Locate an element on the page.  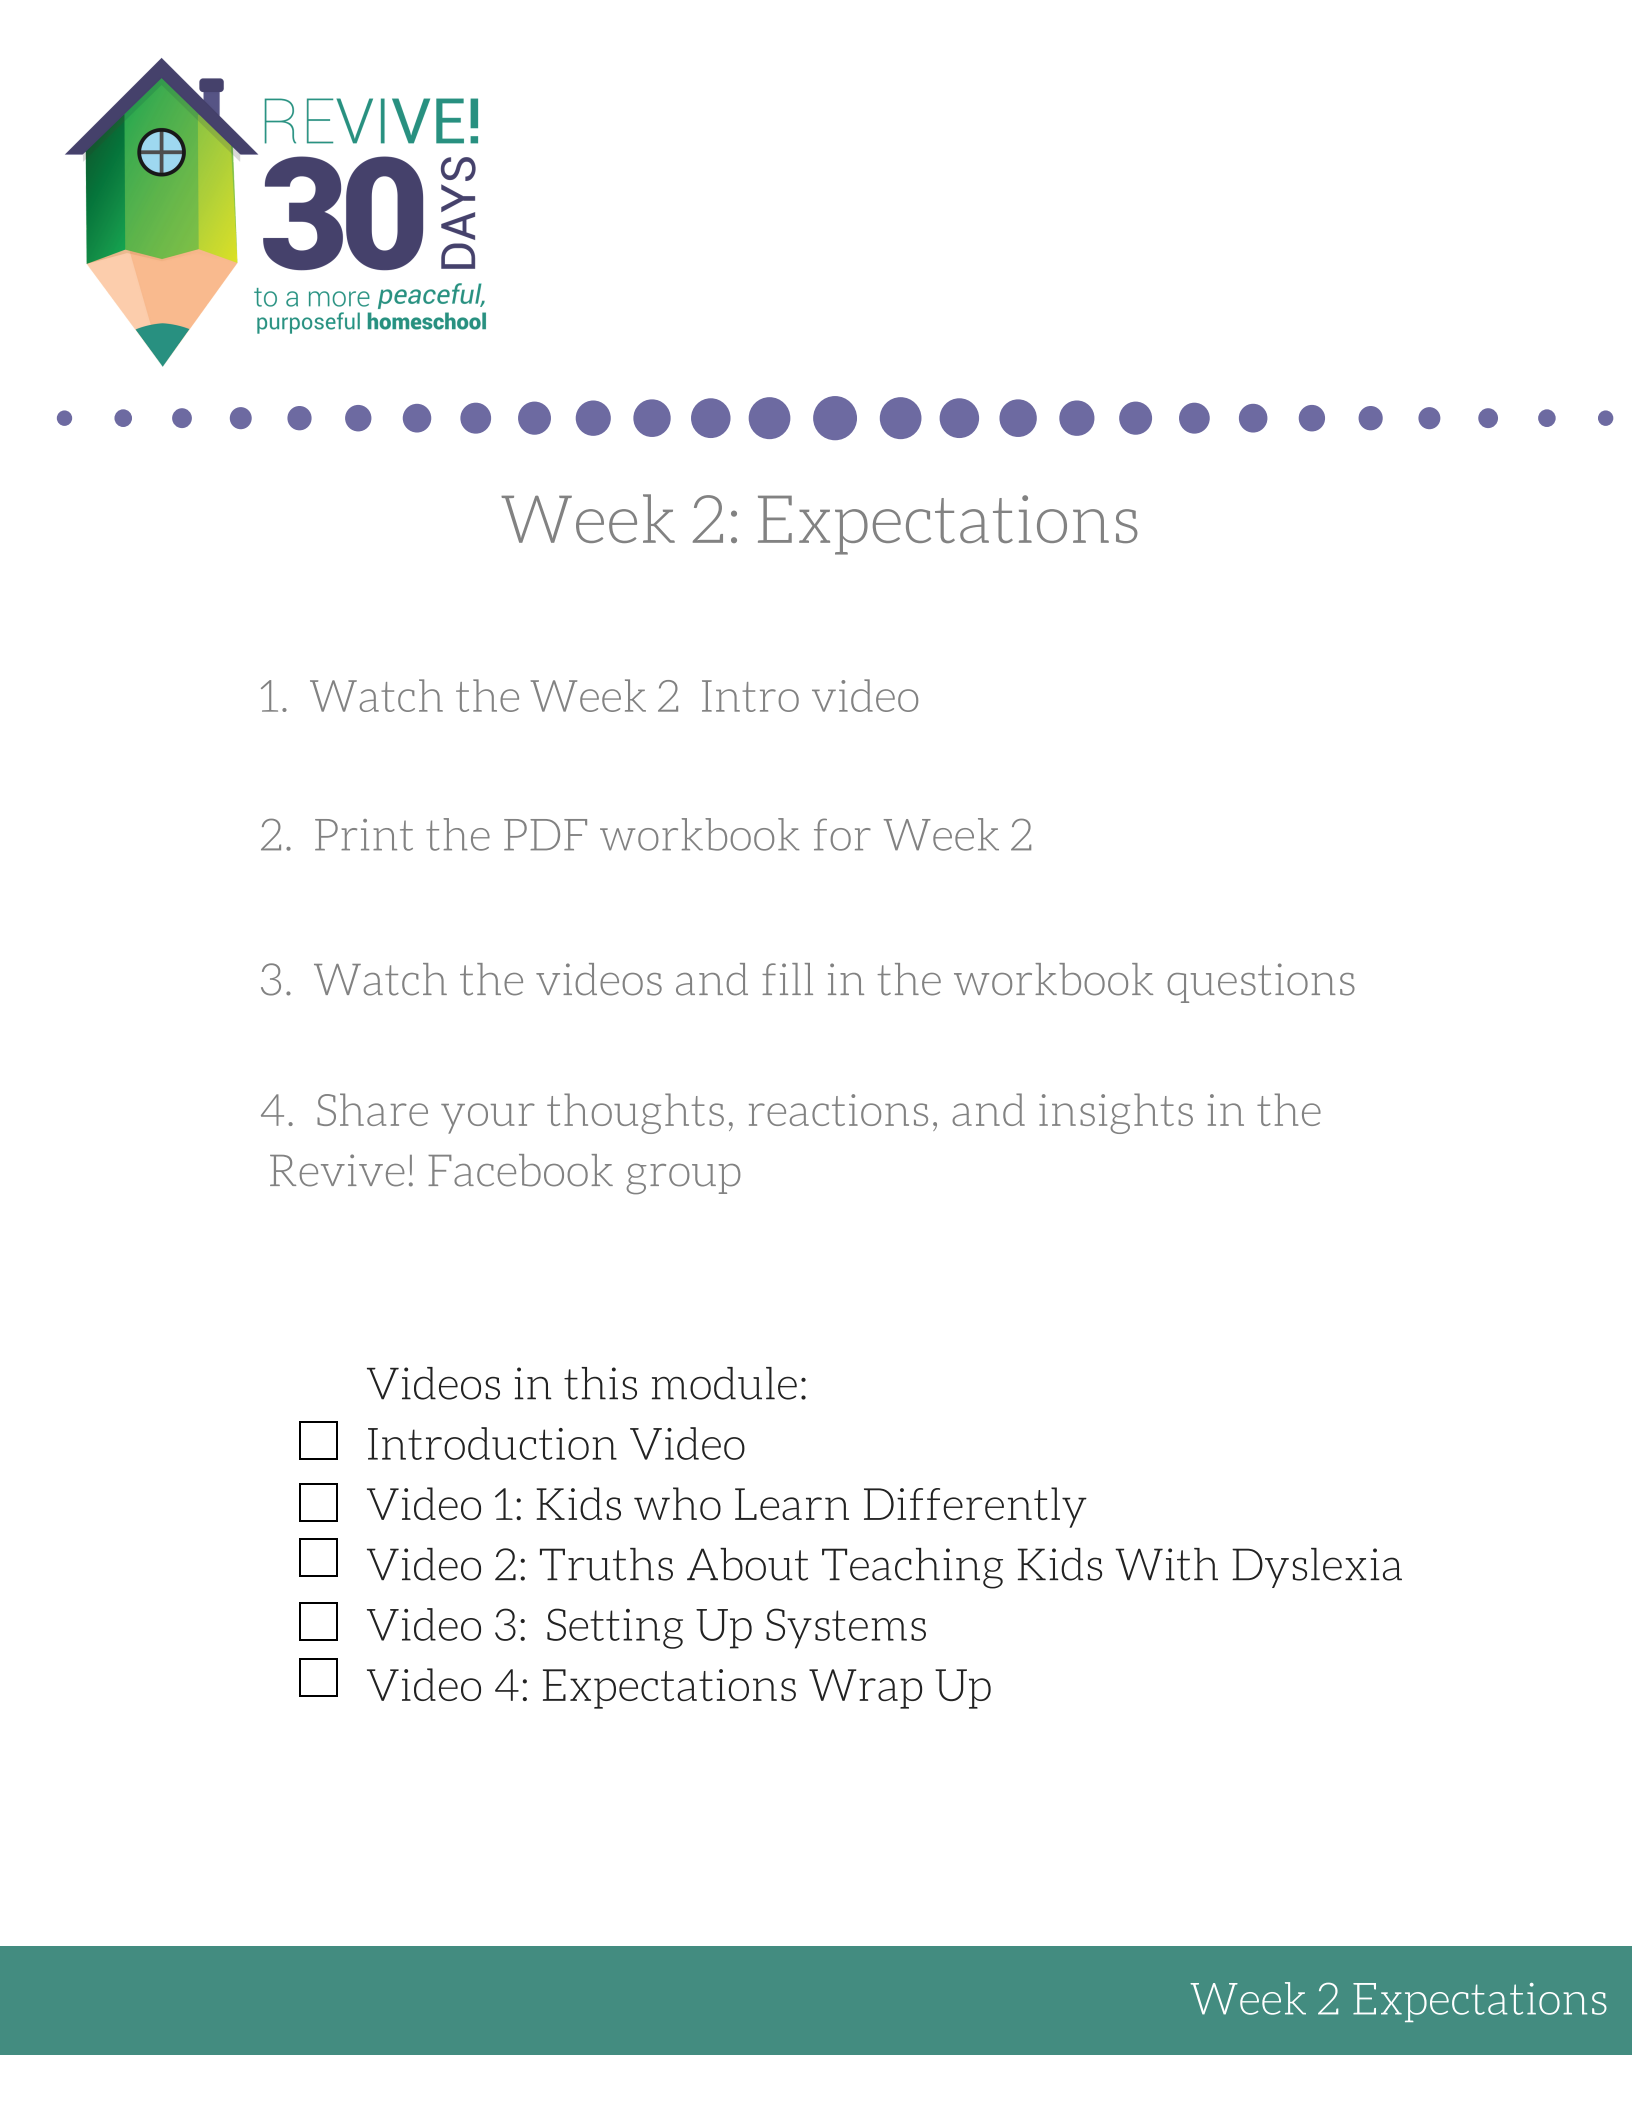
module is located at coordinates (724, 1383).
